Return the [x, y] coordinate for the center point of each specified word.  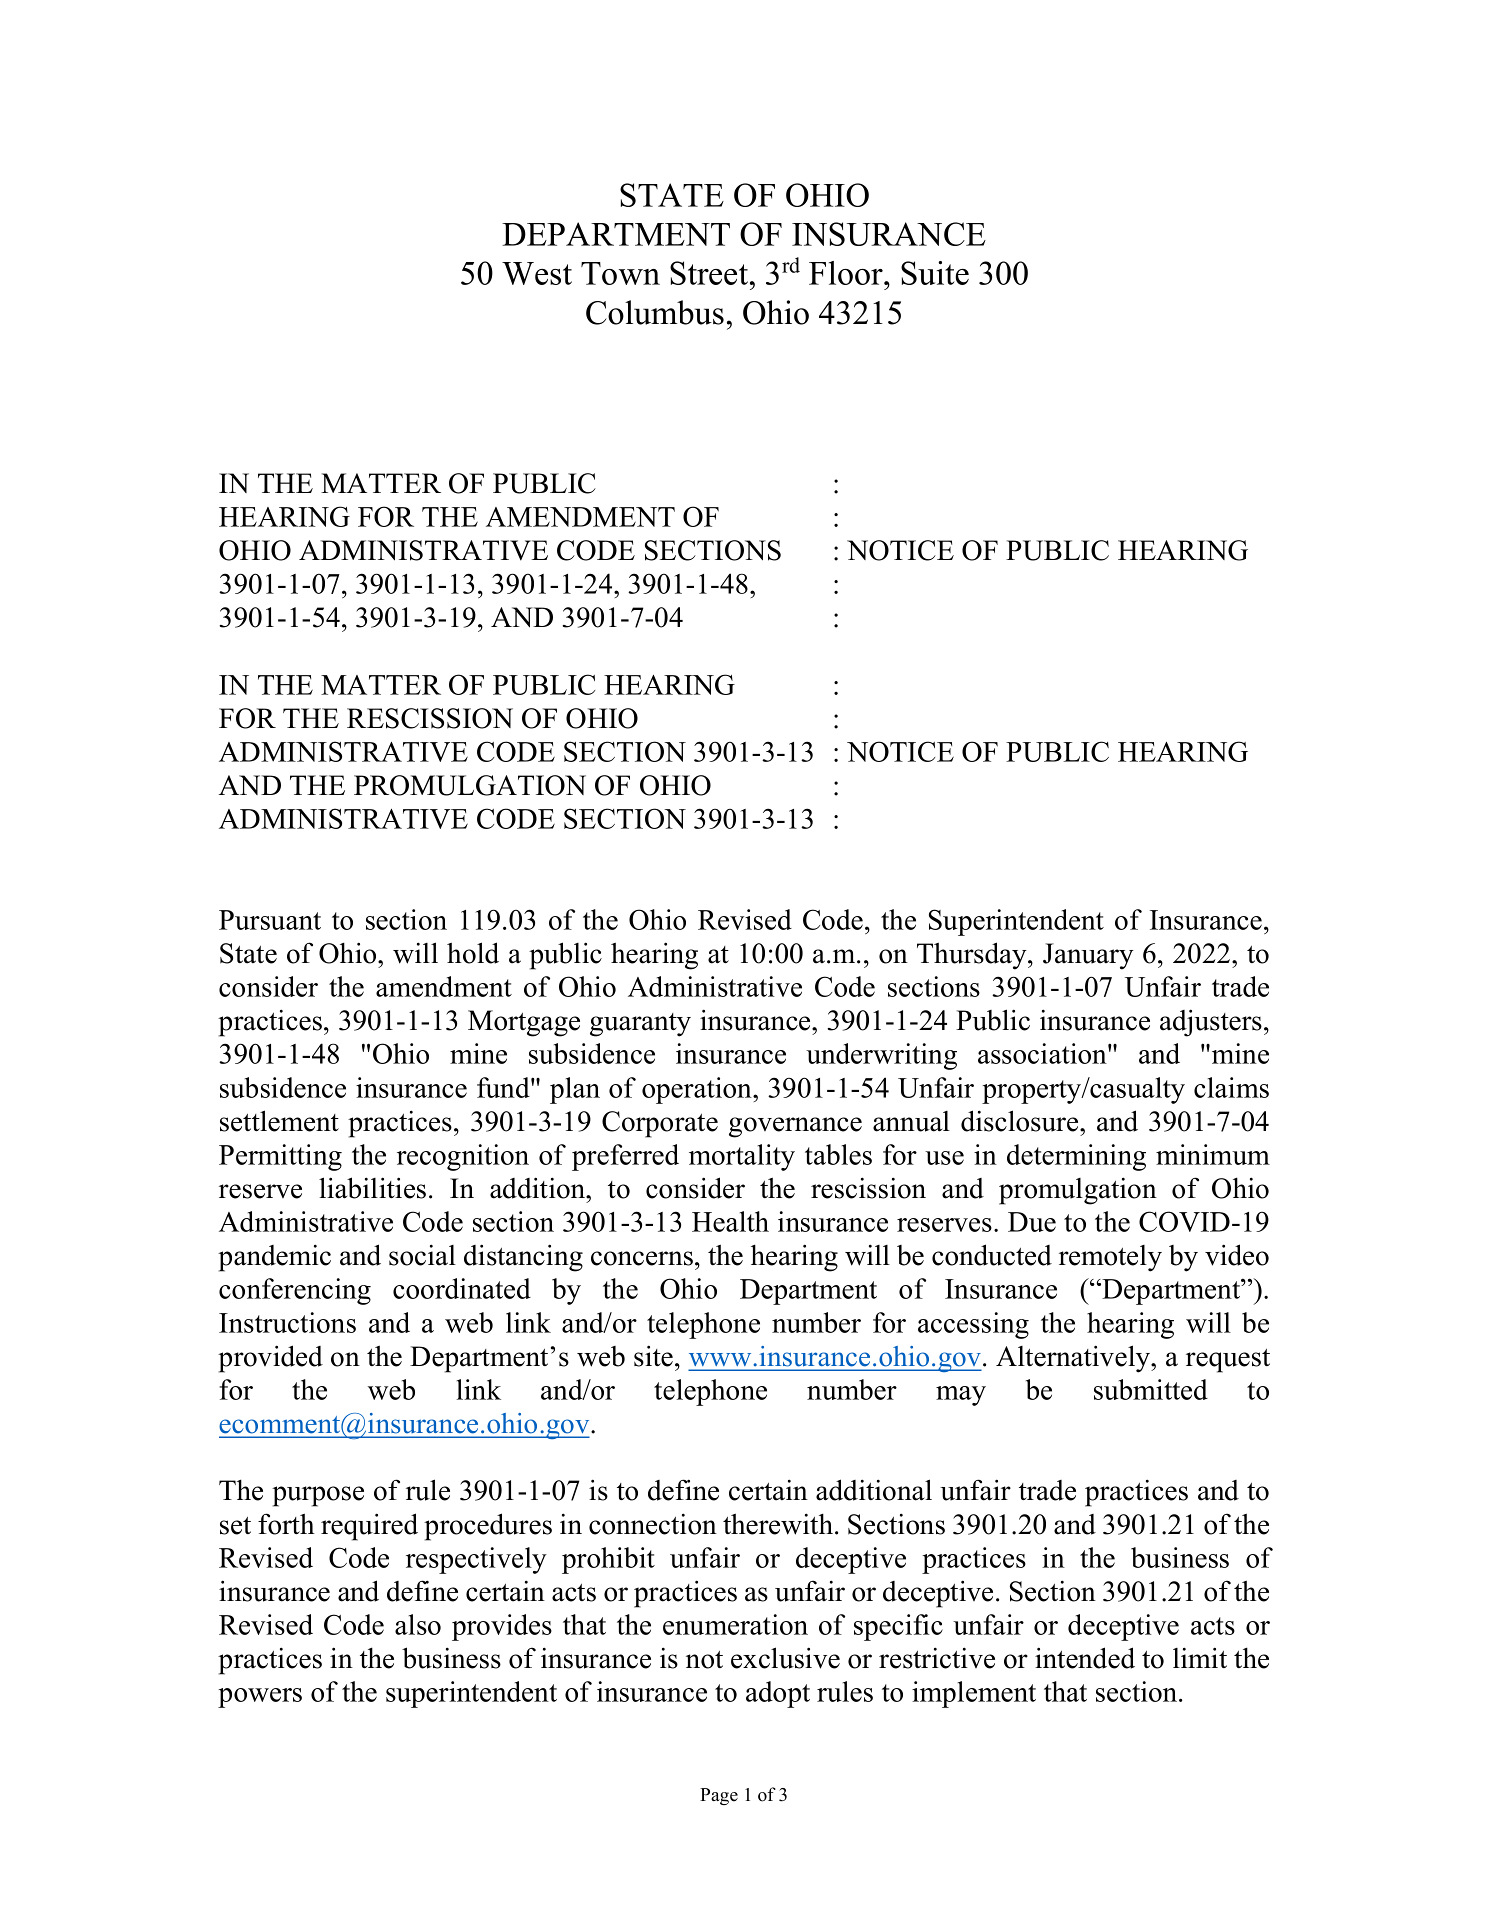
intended [1085, 1658]
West [537, 273]
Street [709, 273]
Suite [935, 273]
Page [719, 1796]
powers [260, 1698]
